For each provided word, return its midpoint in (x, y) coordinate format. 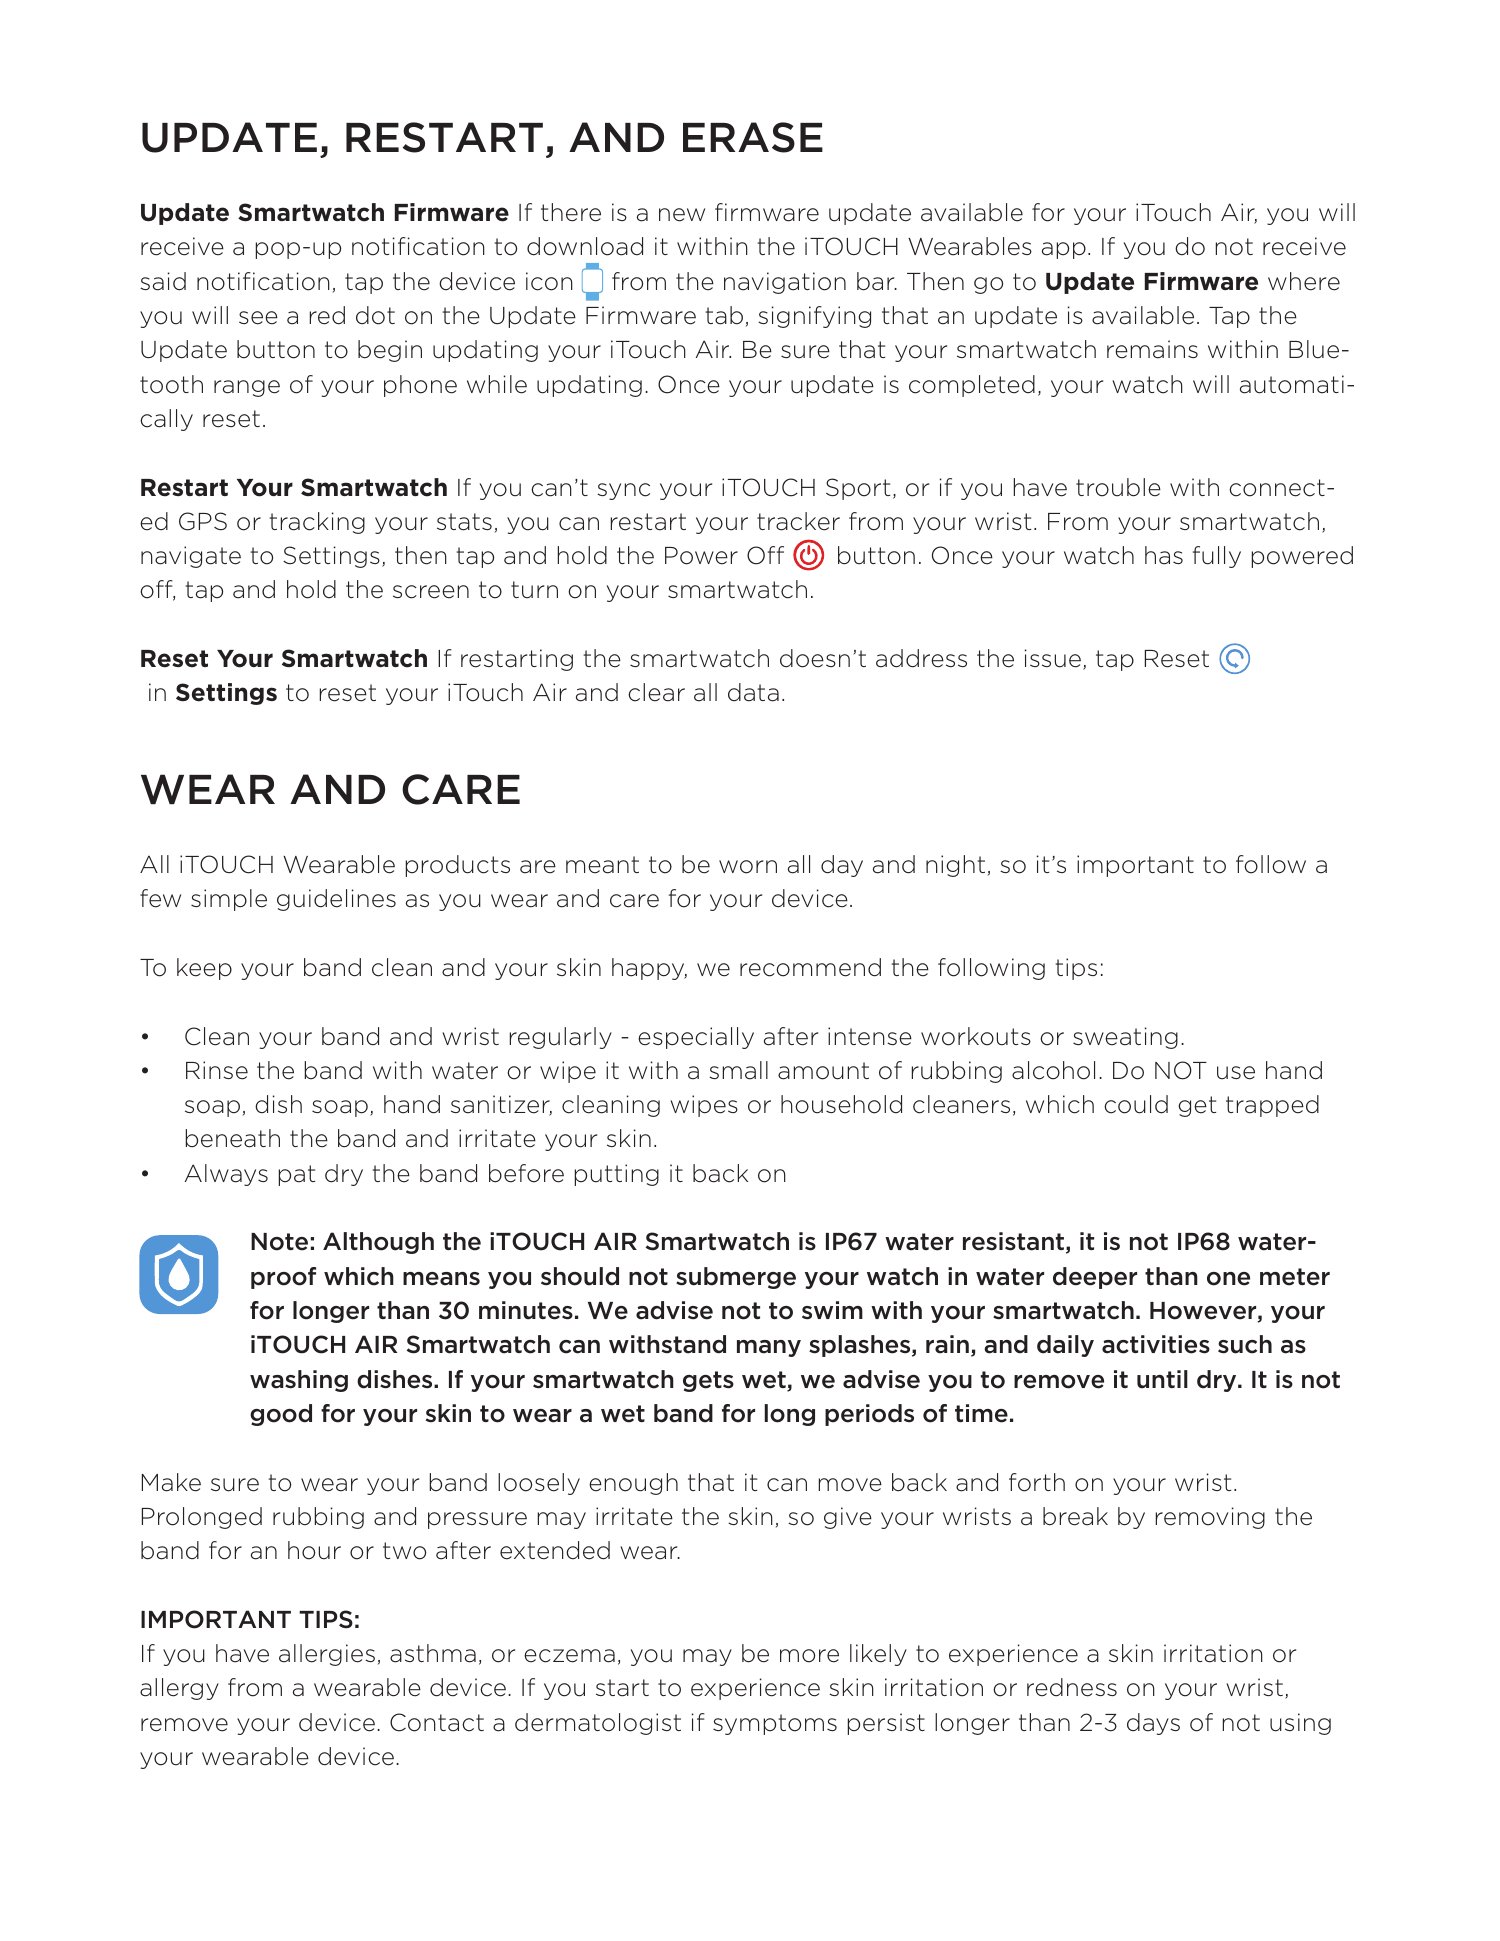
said (163, 281)
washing (299, 1381)
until (1162, 1379)
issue (1053, 658)
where (1304, 281)
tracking (317, 523)
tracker (798, 521)
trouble (1118, 487)
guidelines (336, 900)
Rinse (217, 1070)
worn (748, 867)
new (682, 215)
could (1136, 1104)
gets (708, 1381)
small (738, 1070)
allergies (327, 1655)
